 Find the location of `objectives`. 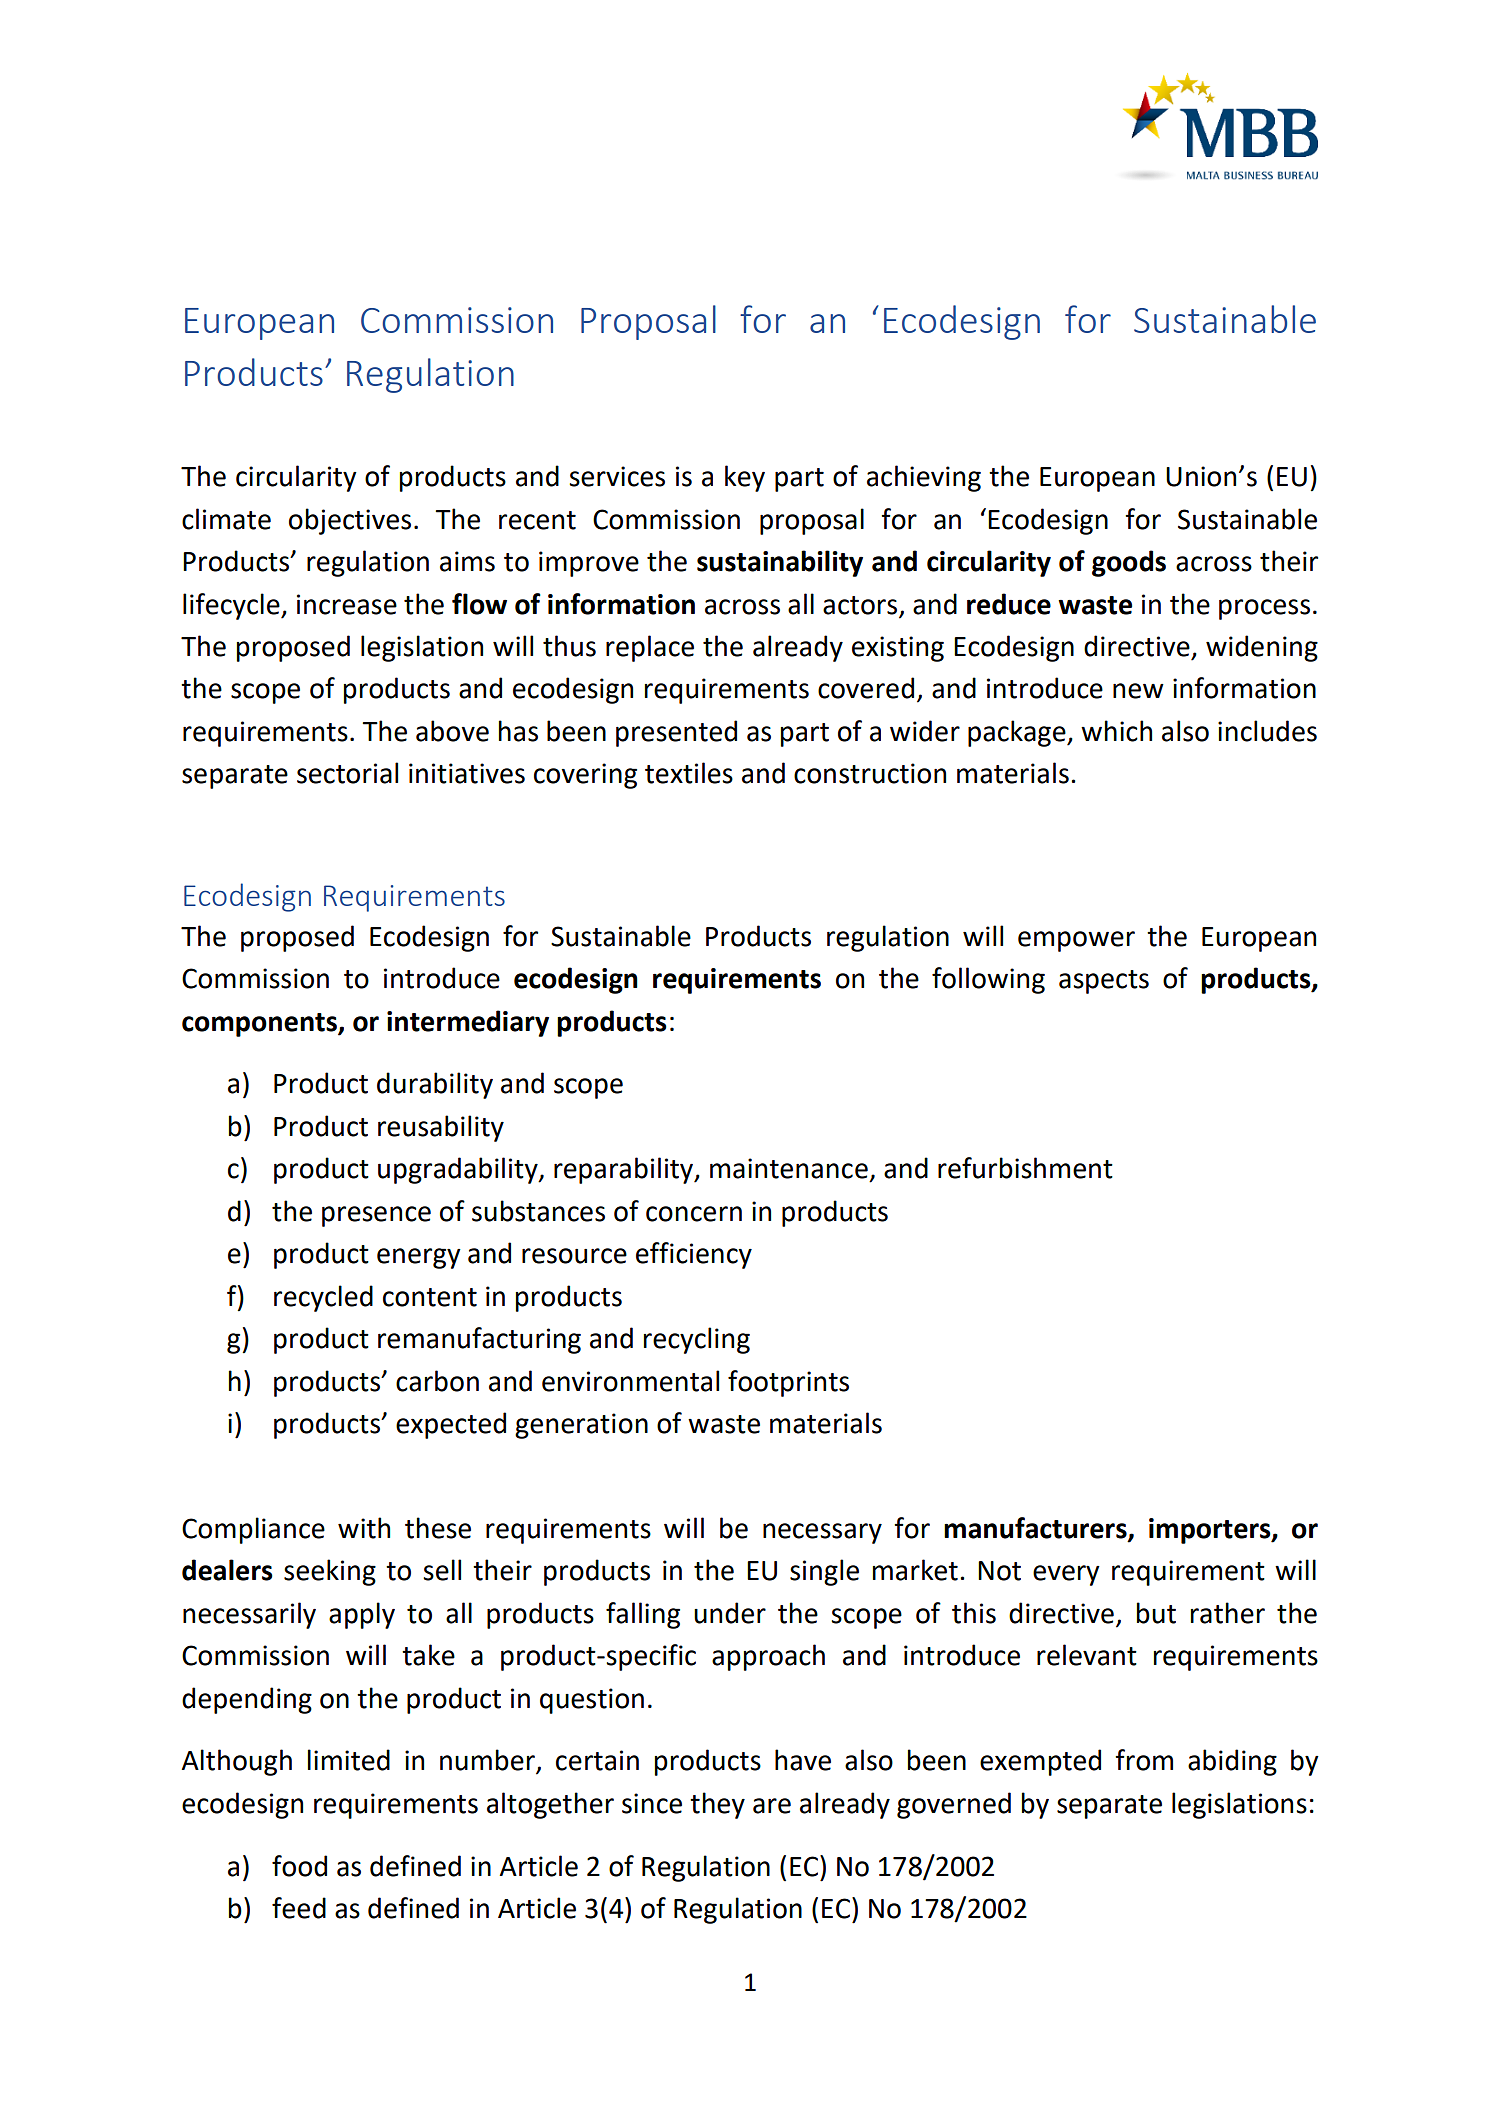

objectives is located at coordinates (350, 521).
